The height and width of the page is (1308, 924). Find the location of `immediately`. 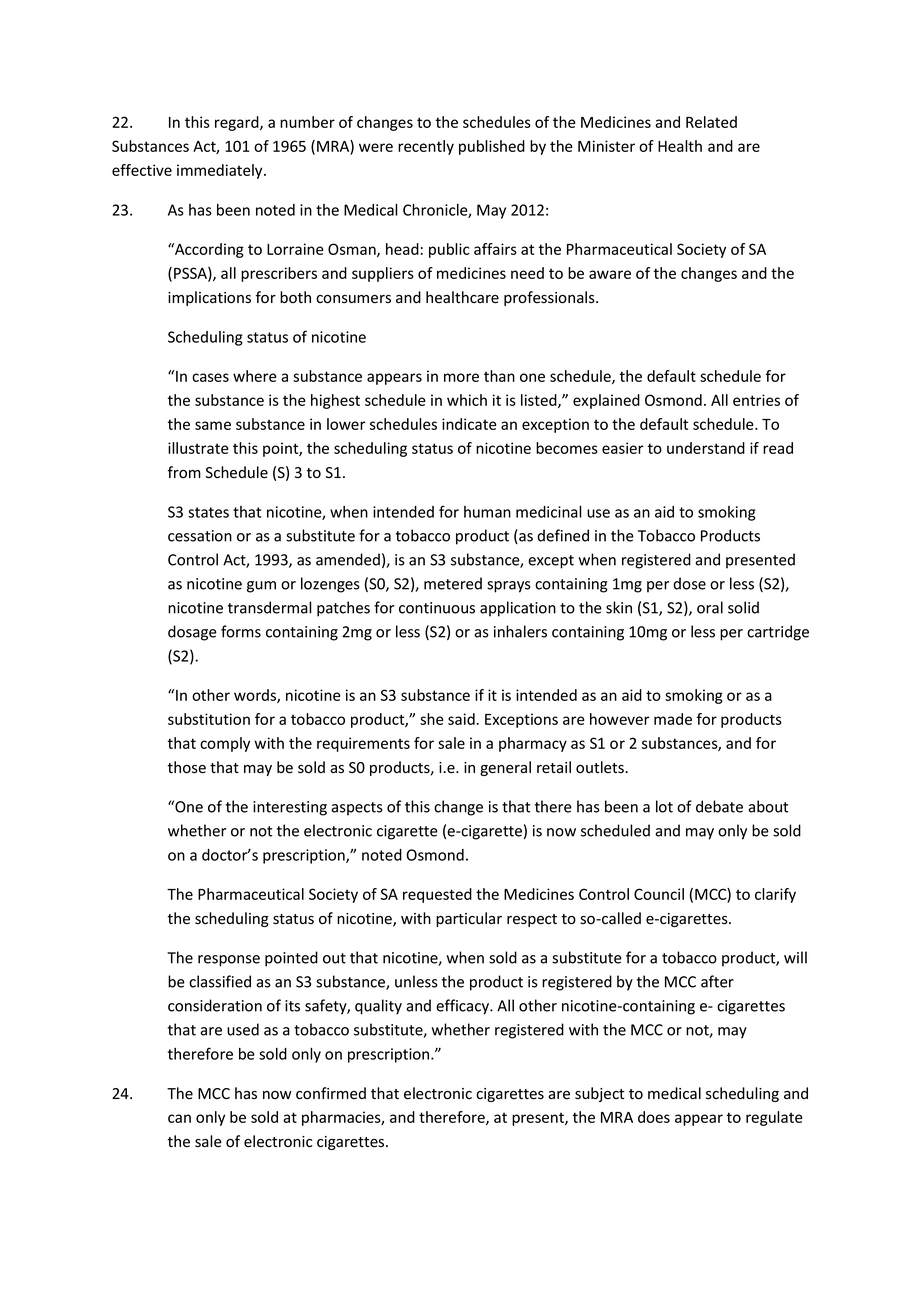

immediately is located at coordinates (221, 171).
